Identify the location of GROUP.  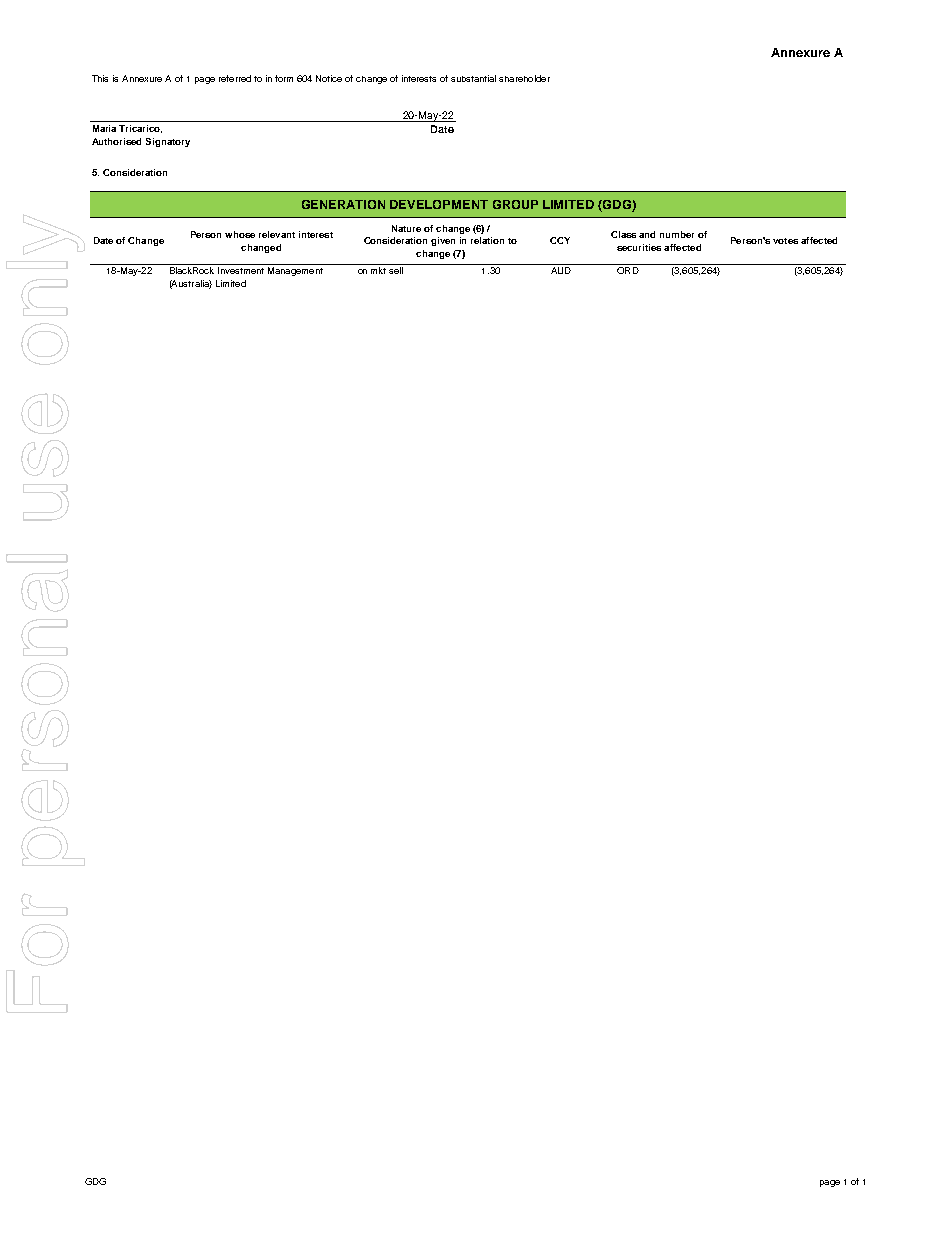
(515, 204).
